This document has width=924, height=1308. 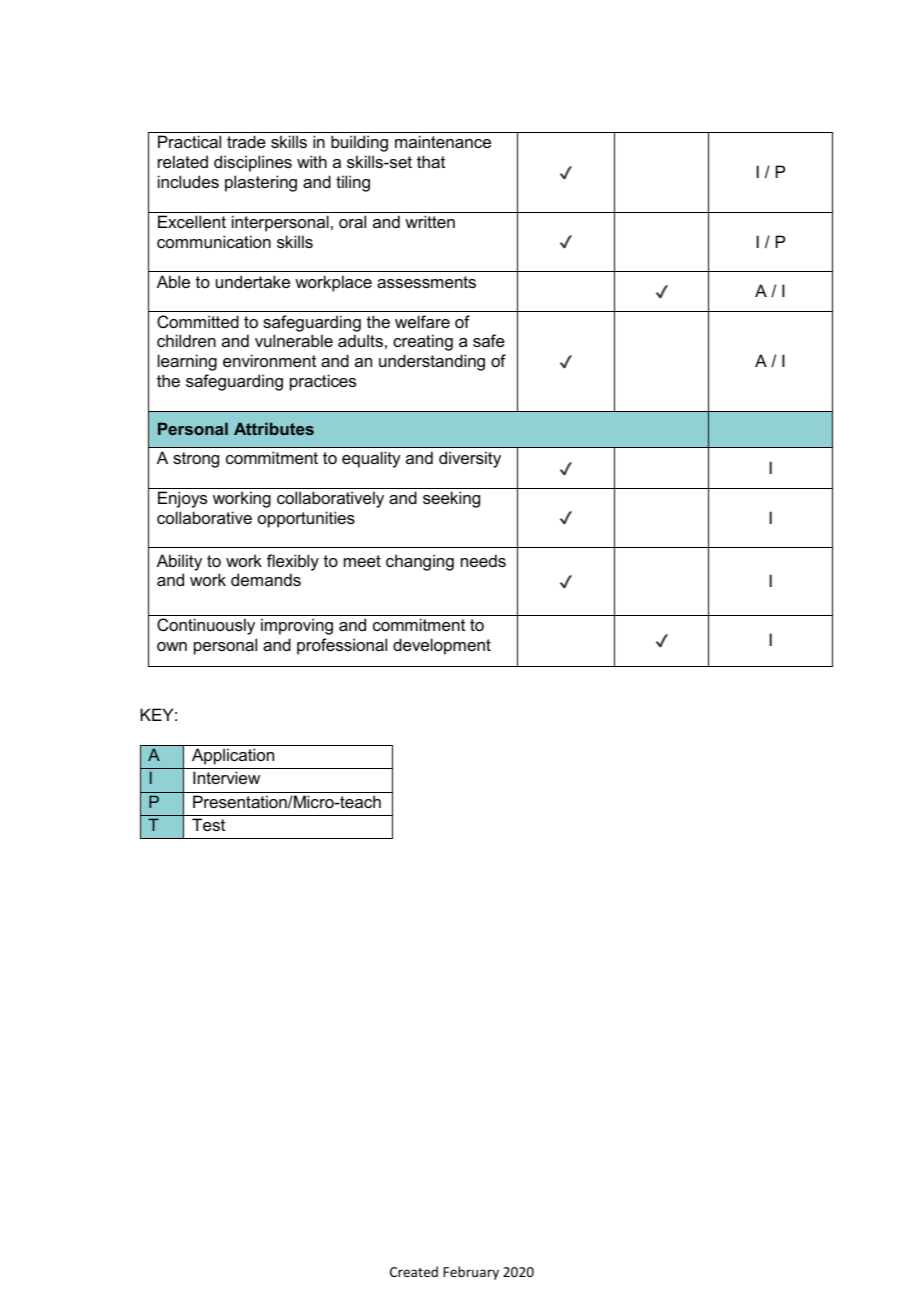 What do you see at coordinates (179, 562) in the document?
I see `Ability` at bounding box center [179, 562].
